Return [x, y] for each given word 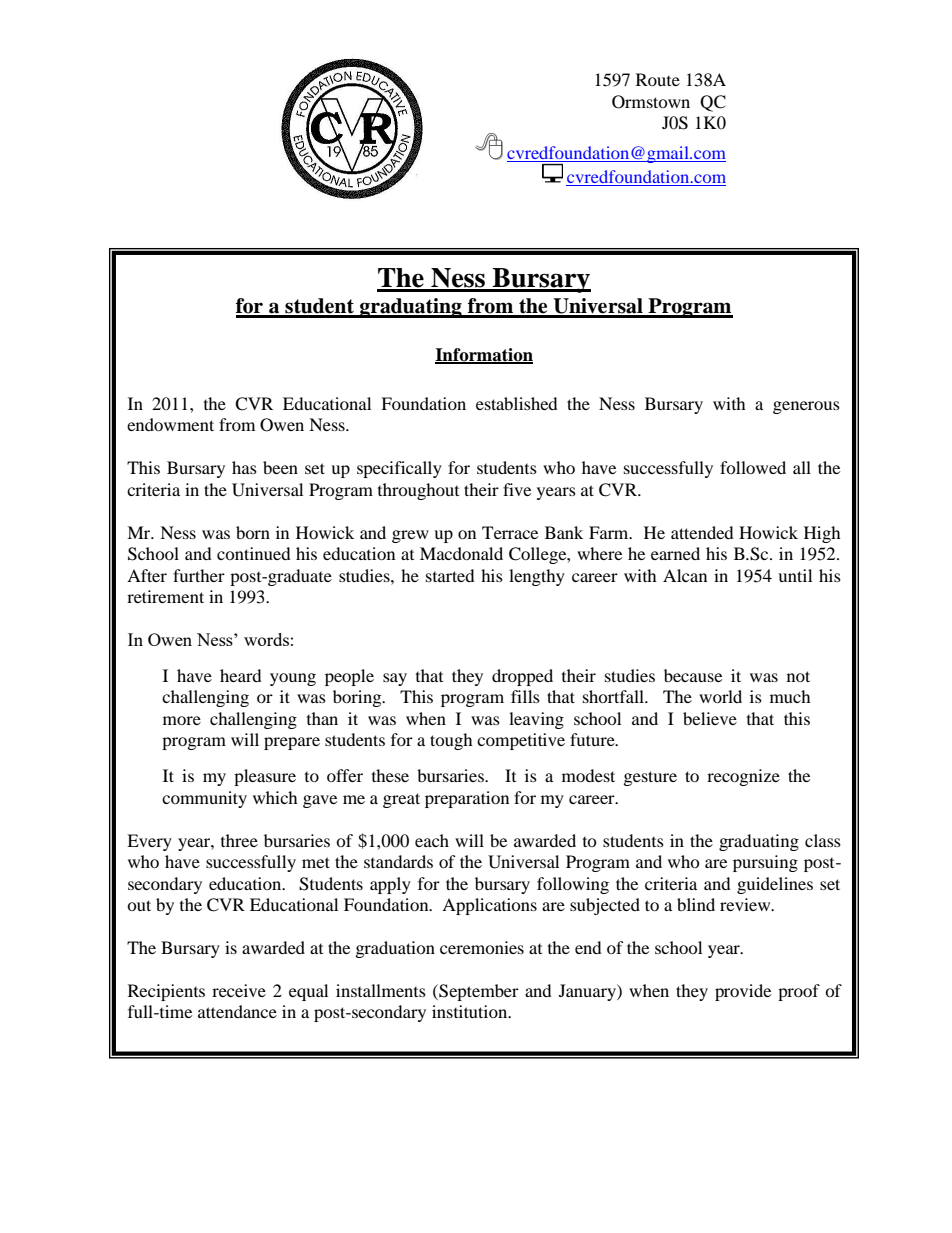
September [478, 992]
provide [743, 992]
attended [702, 532]
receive [239, 990]
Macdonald [461, 553]
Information [484, 355]
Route [658, 79]
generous [806, 407]
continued [254, 553]
